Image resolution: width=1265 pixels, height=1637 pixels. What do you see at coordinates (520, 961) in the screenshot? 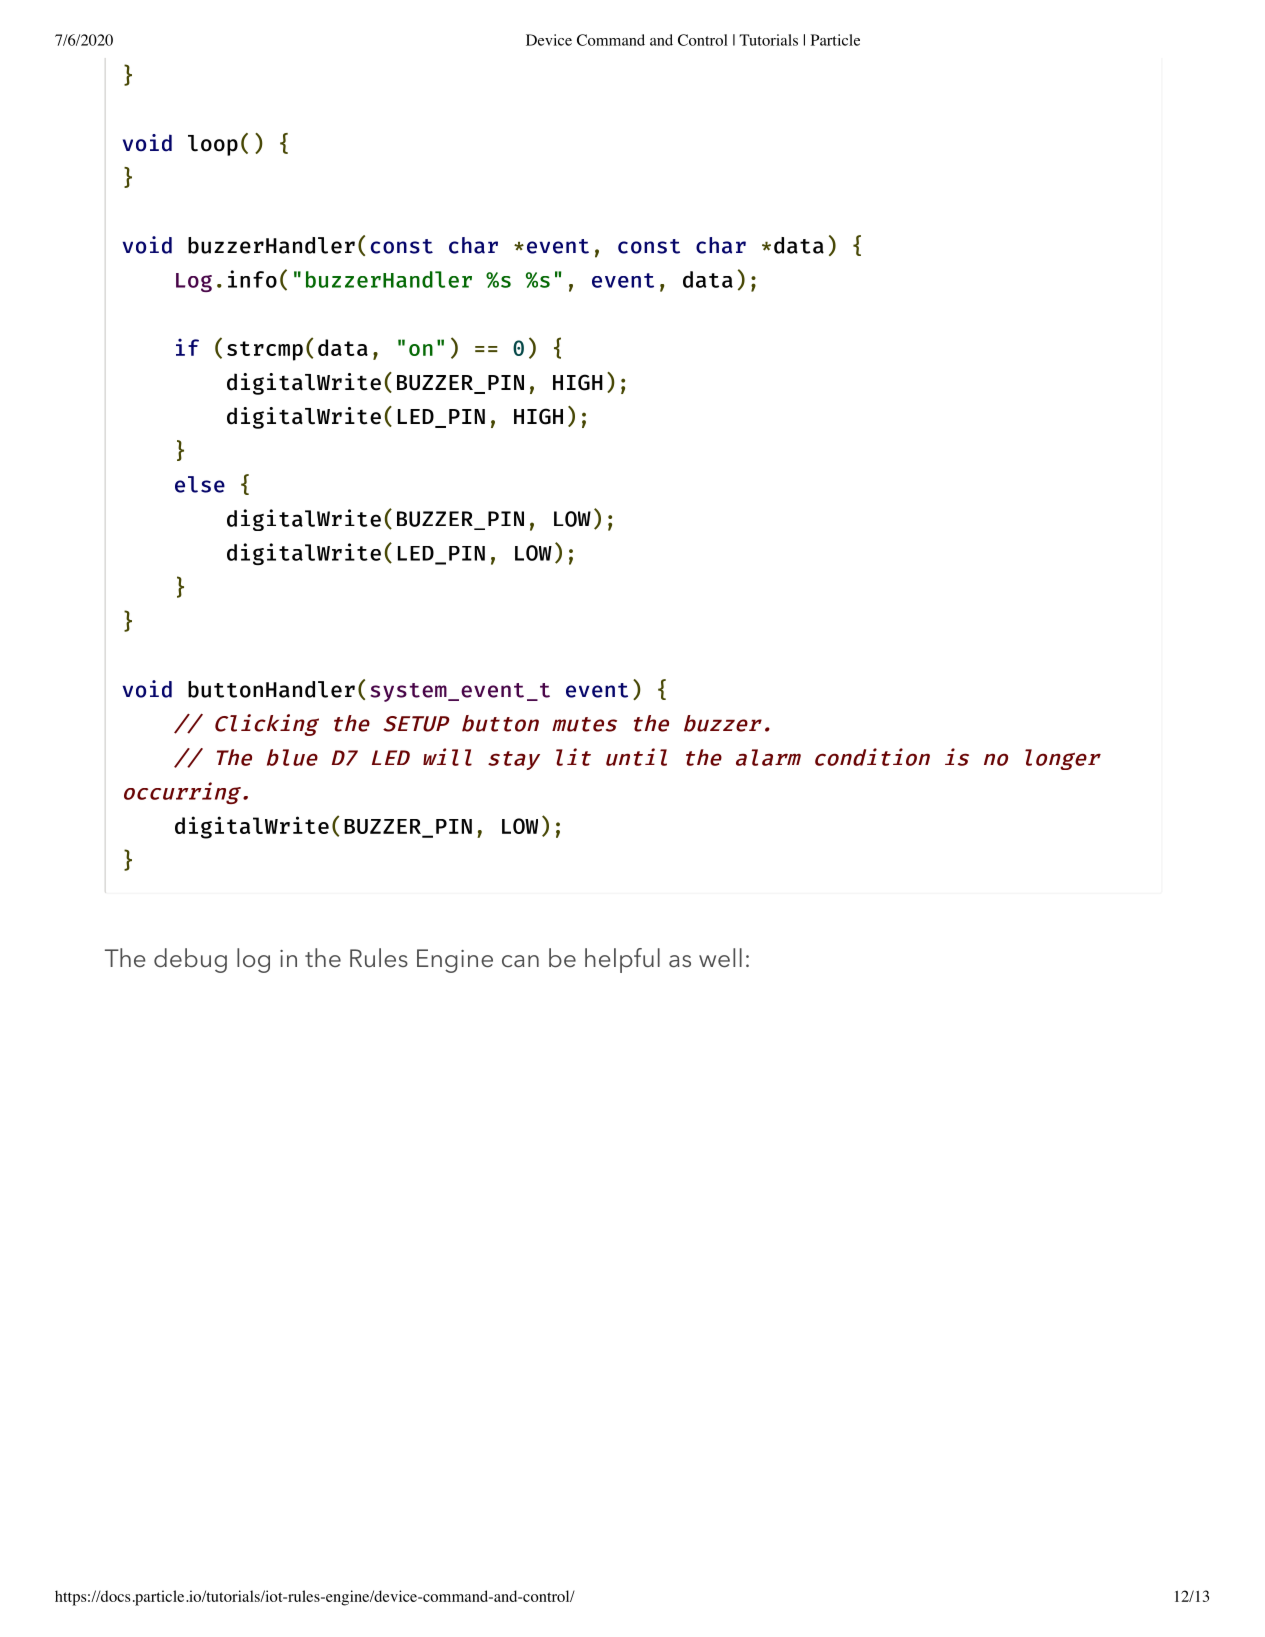
I see `can` at bounding box center [520, 961].
